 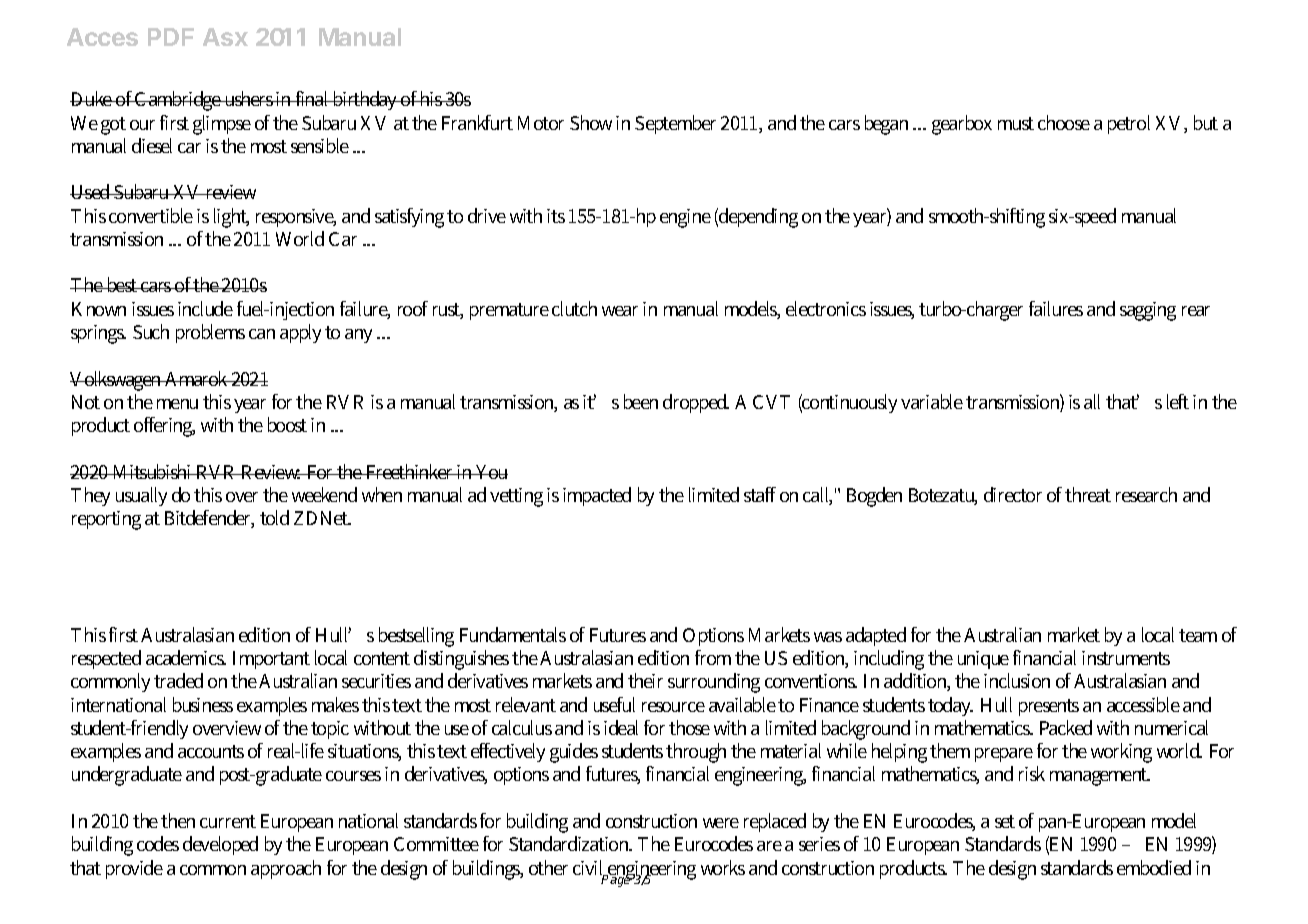 I want to click on PDF, so click(x=171, y=37).
